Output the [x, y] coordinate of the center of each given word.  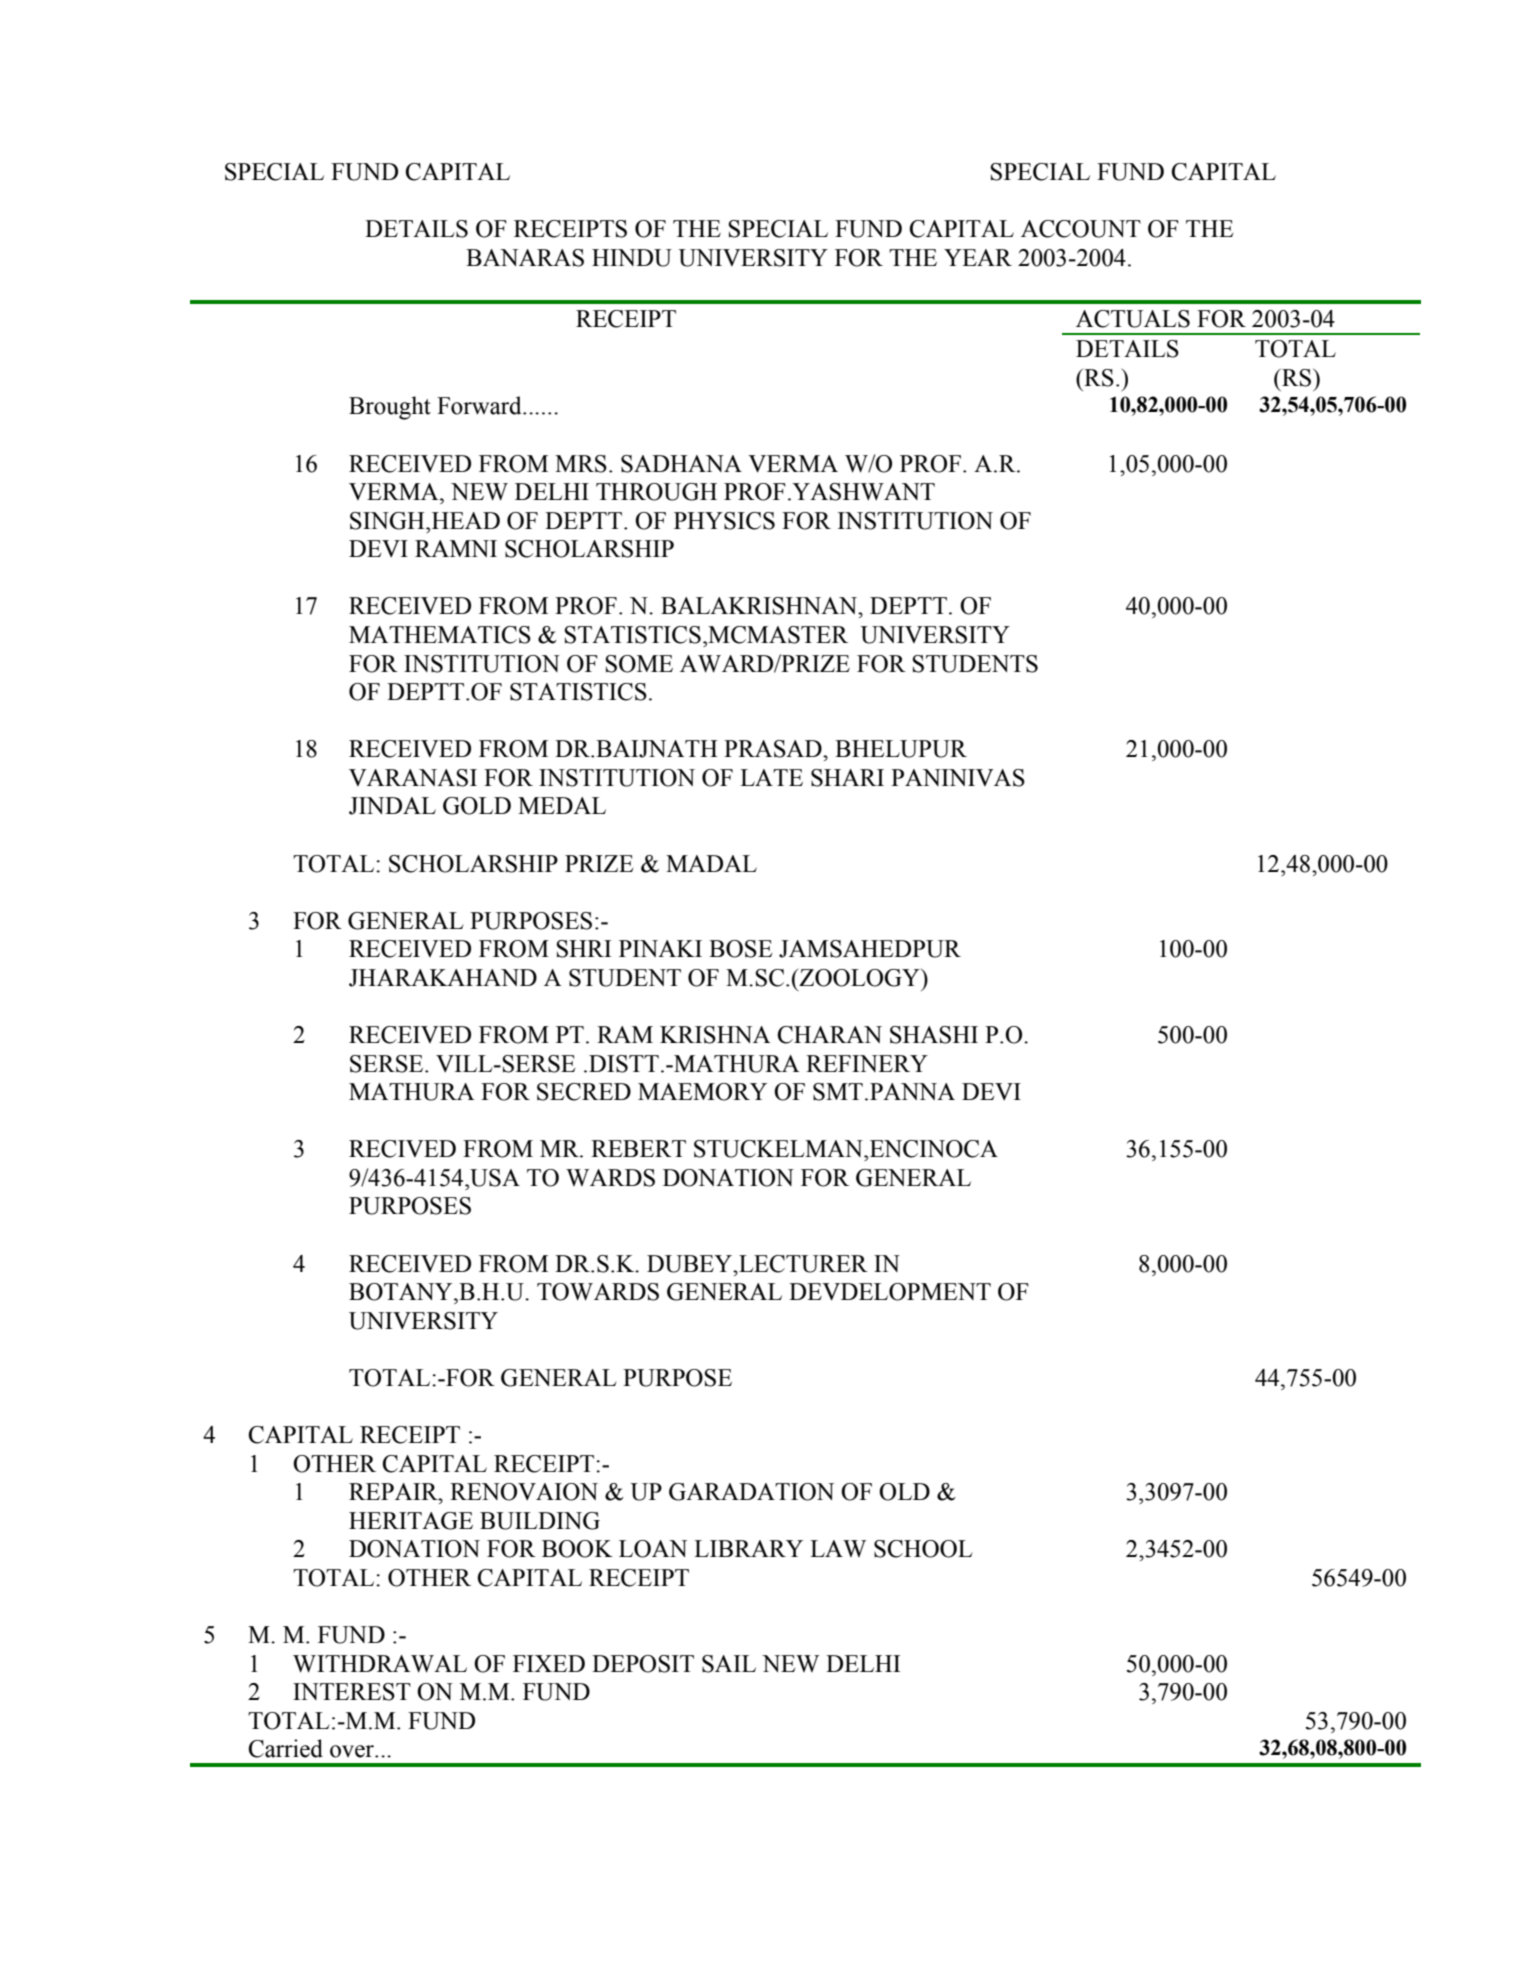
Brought [390, 408]
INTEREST [352, 1692]
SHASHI [934, 1035]
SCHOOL [923, 1549]
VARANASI [413, 778]
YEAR [978, 257]
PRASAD [774, 749]
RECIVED [402, 1149]
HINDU [632, 258]
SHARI [847, 778]
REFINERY [867, 1063]
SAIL [729, 1664]
